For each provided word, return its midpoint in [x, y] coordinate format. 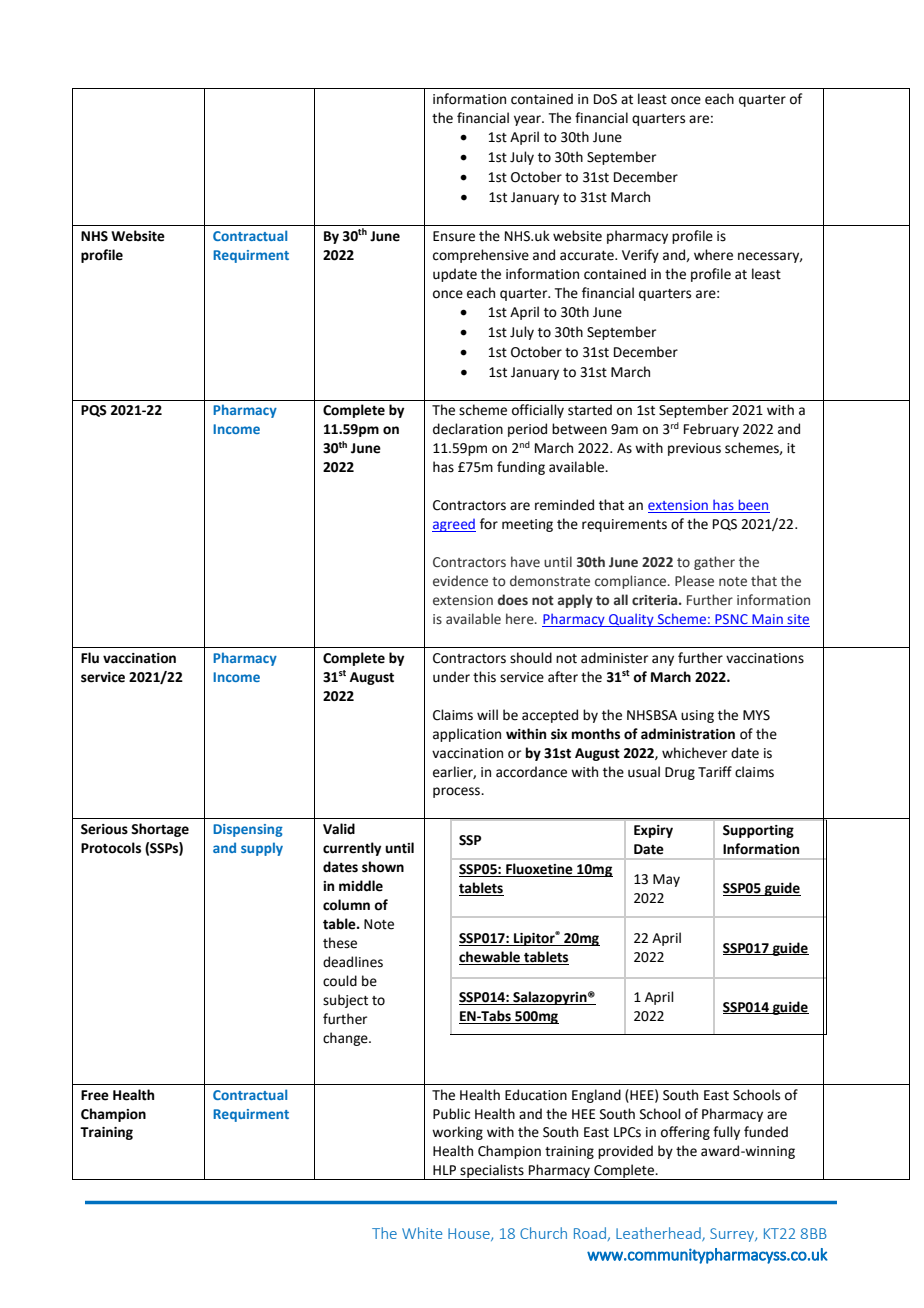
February [711, 430]
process [458, 792]
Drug [680, 773]
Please [694, 580]
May [666, 880]
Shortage [160, 830]
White [422, 1233]
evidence [460, 581]
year [528, 120]
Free [95, 1095]
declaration [468, 429]
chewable [491, 958]
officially [538, 411]
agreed [454, 525]
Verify [640, 256]
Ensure [454, 236]
